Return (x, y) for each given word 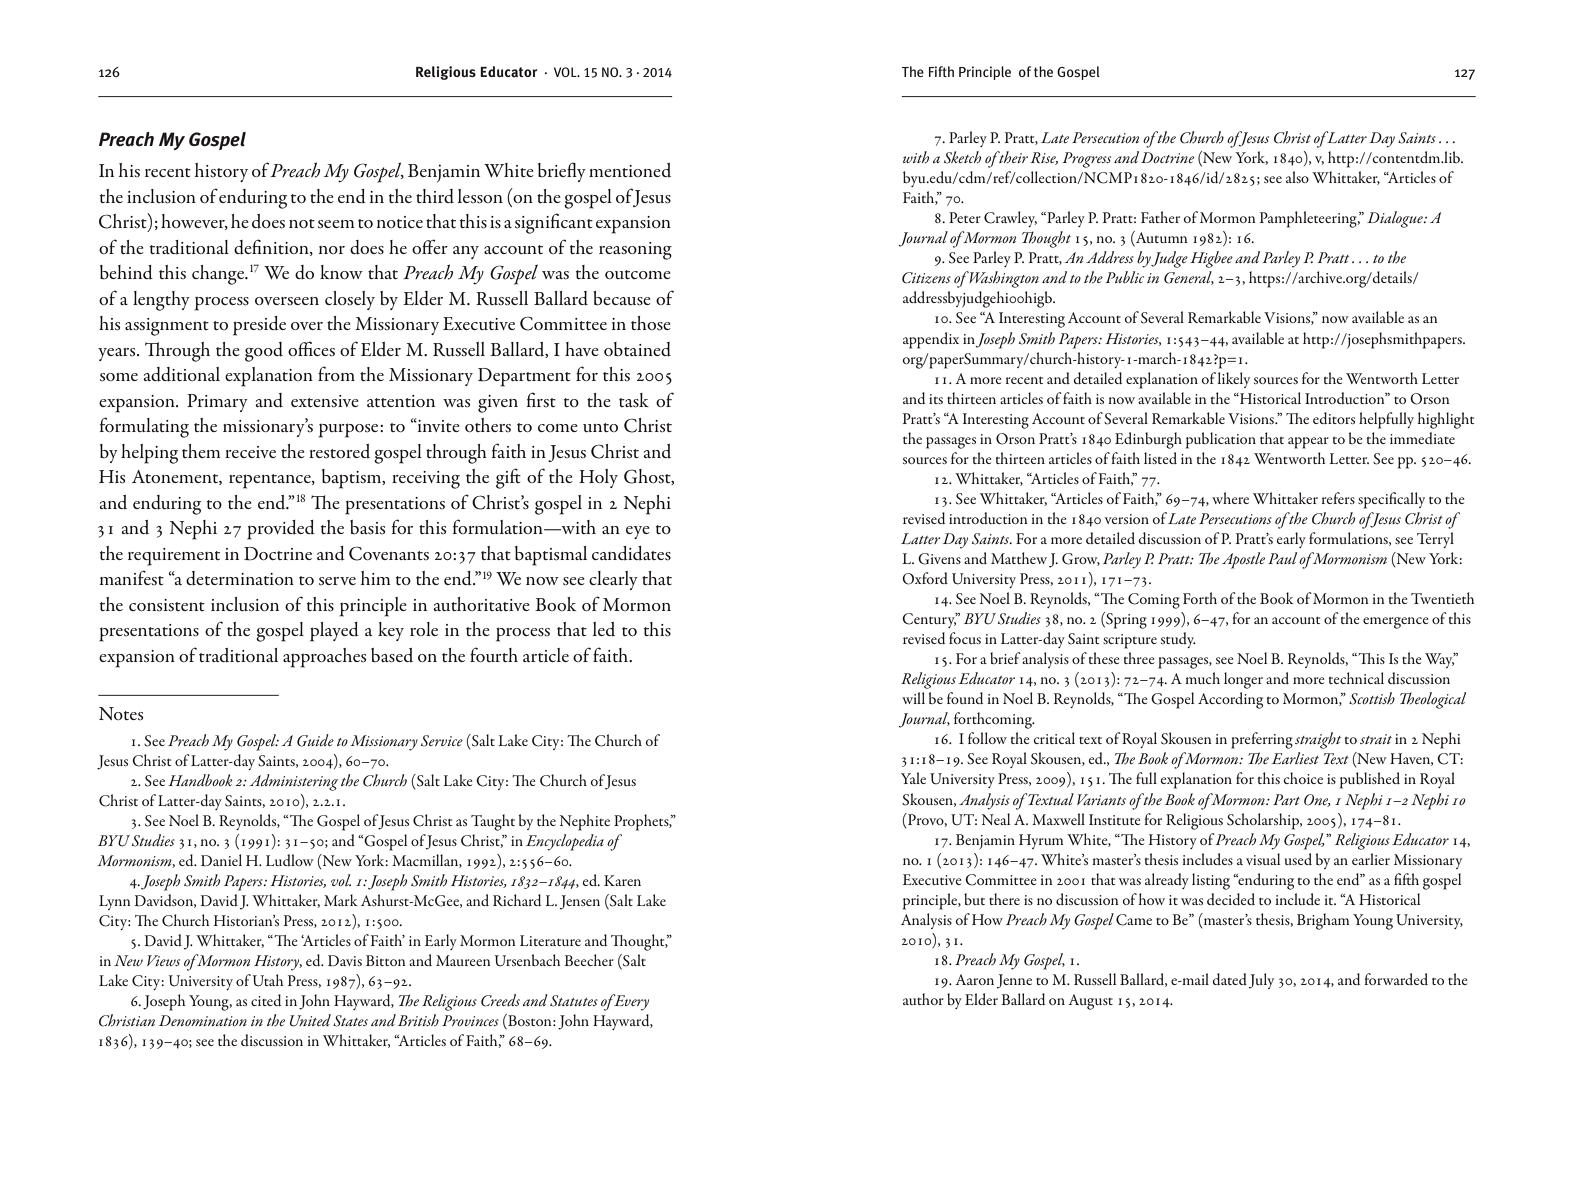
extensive (325, 401)
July (1261, 981)
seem (336, 224)
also (1297, 177)
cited (266, 1000)
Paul (1282, 558)
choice (1303, 778)
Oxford (925, 578)
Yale (913, 778)
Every (630, 1002)
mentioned (630, 170)
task (634, 400)
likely (1234, 380)
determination (240, 578)
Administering (293, 782)
